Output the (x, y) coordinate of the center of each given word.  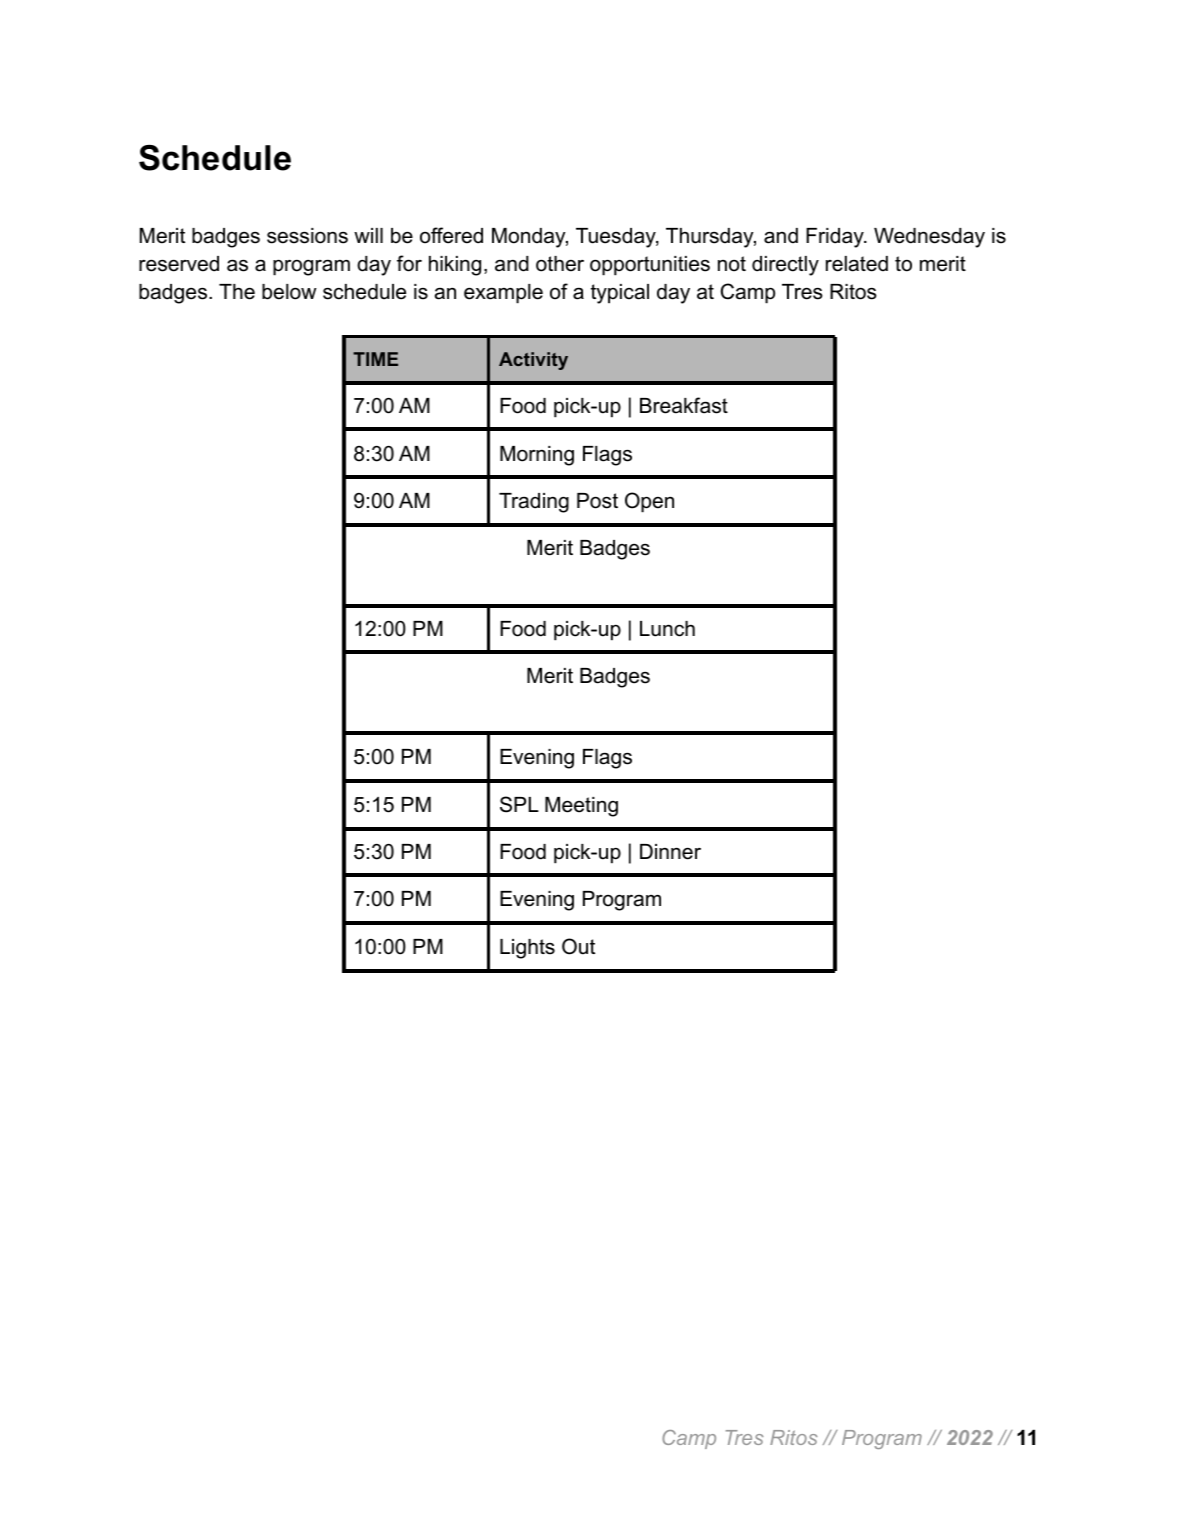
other (560, 264)
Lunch (667, 629)
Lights (527, 949)
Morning (537, 456)
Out (578, 946)
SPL (519, 804)
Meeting (581, 807)
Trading (534, 503)
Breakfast (684, 405)
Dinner (670, 852)
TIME (375, 359)
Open (649, 502)
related (857, 264)
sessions (307, 236)
